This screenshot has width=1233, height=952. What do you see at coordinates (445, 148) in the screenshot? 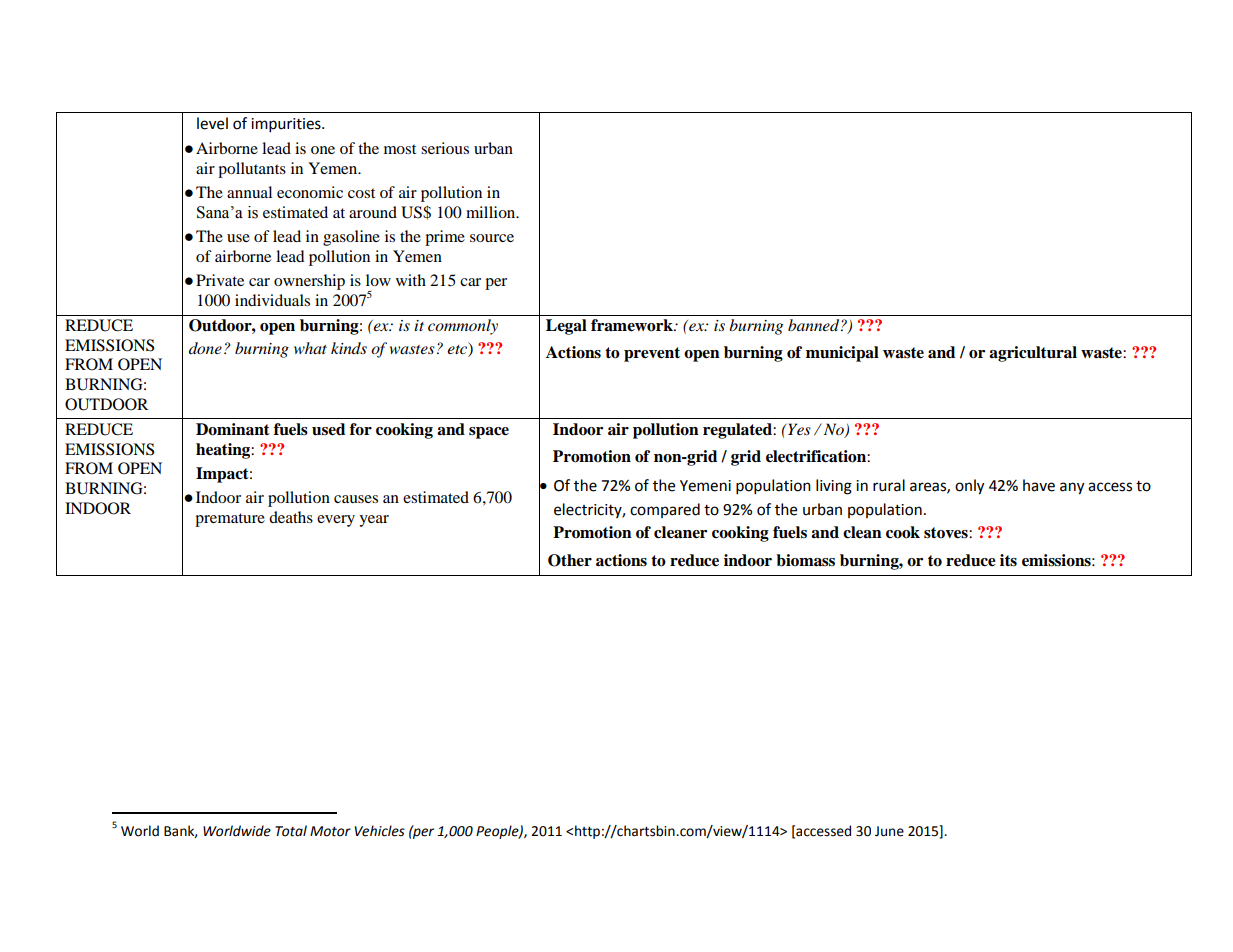
I see `serious` at bounding box center [445, 148].
